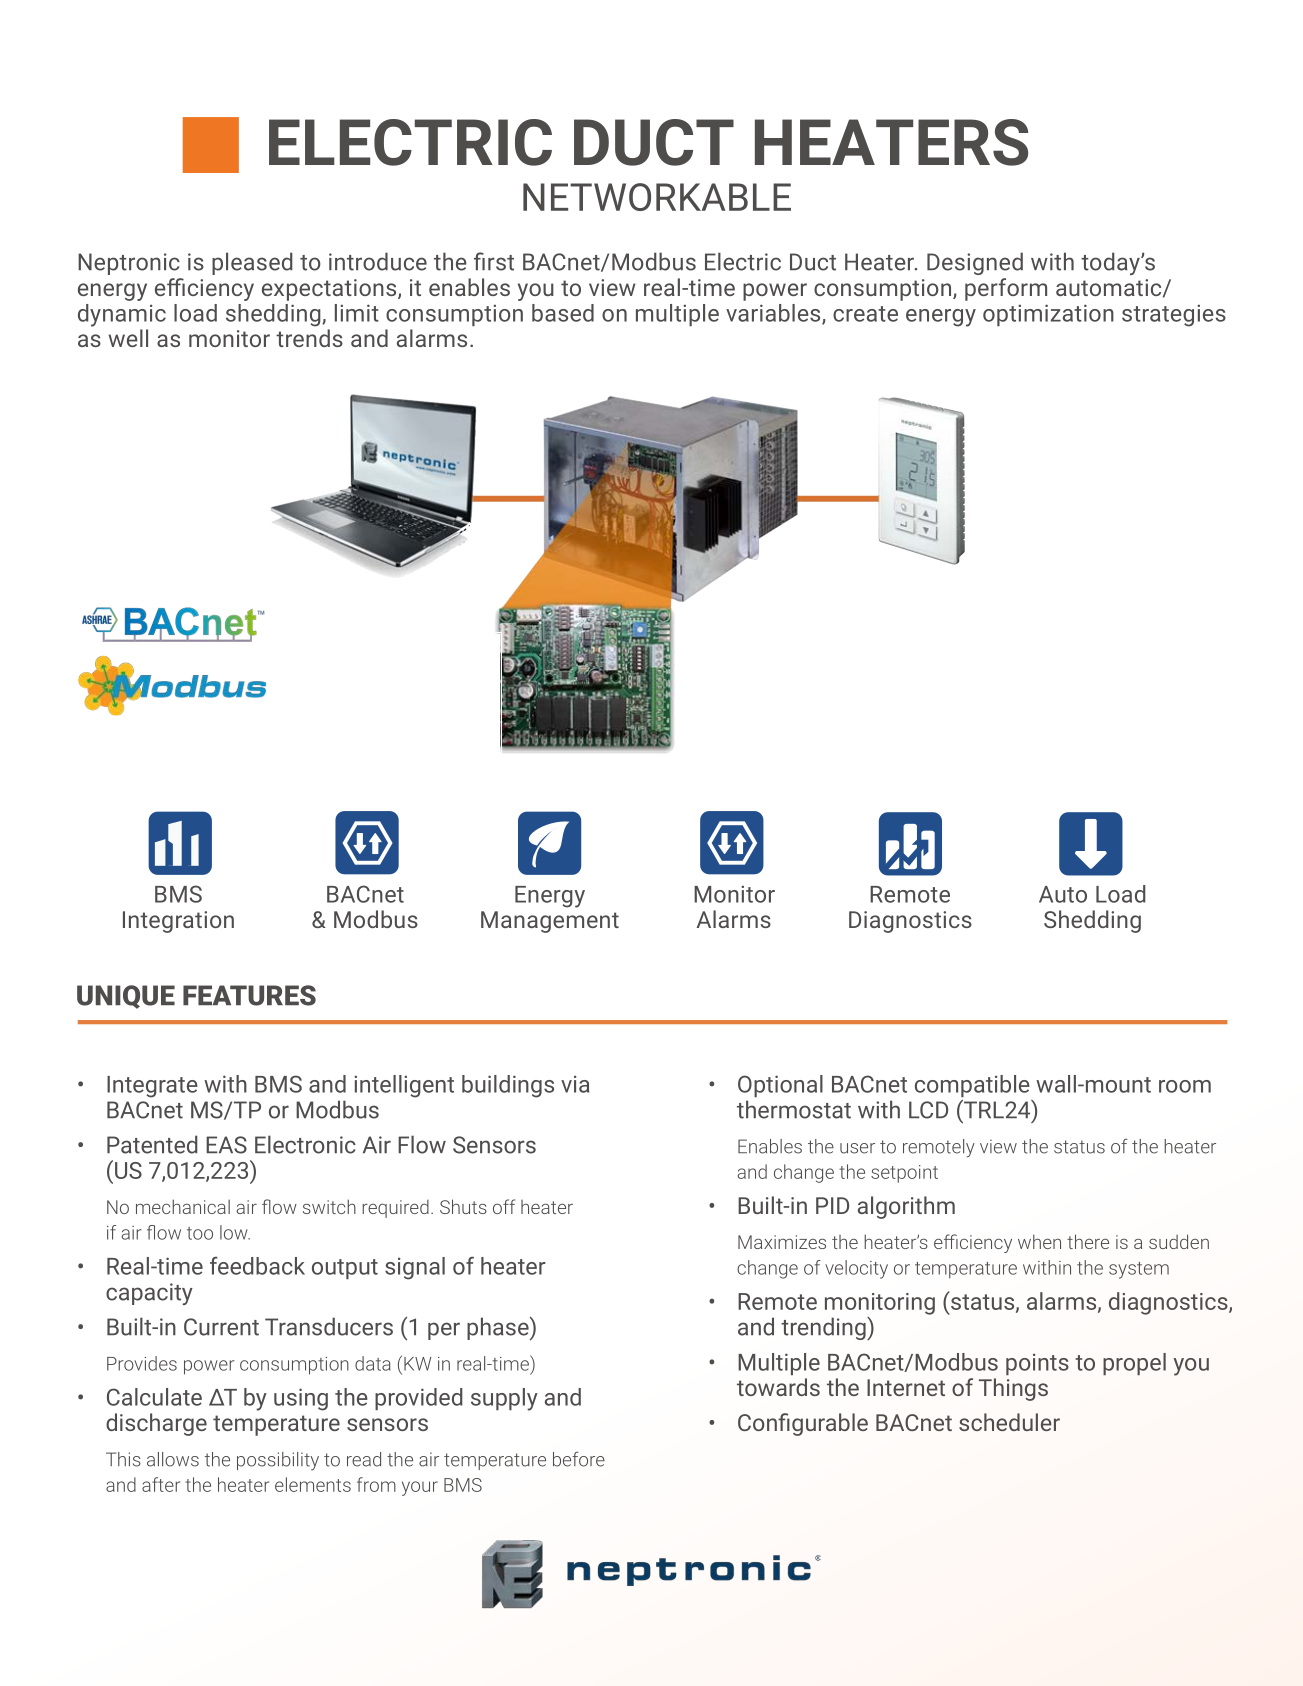 This document has width=1303, height=1686. What do you see at coordinates (252, 263) in the document?
I see `pleased` at bounding box center [252, 263].
